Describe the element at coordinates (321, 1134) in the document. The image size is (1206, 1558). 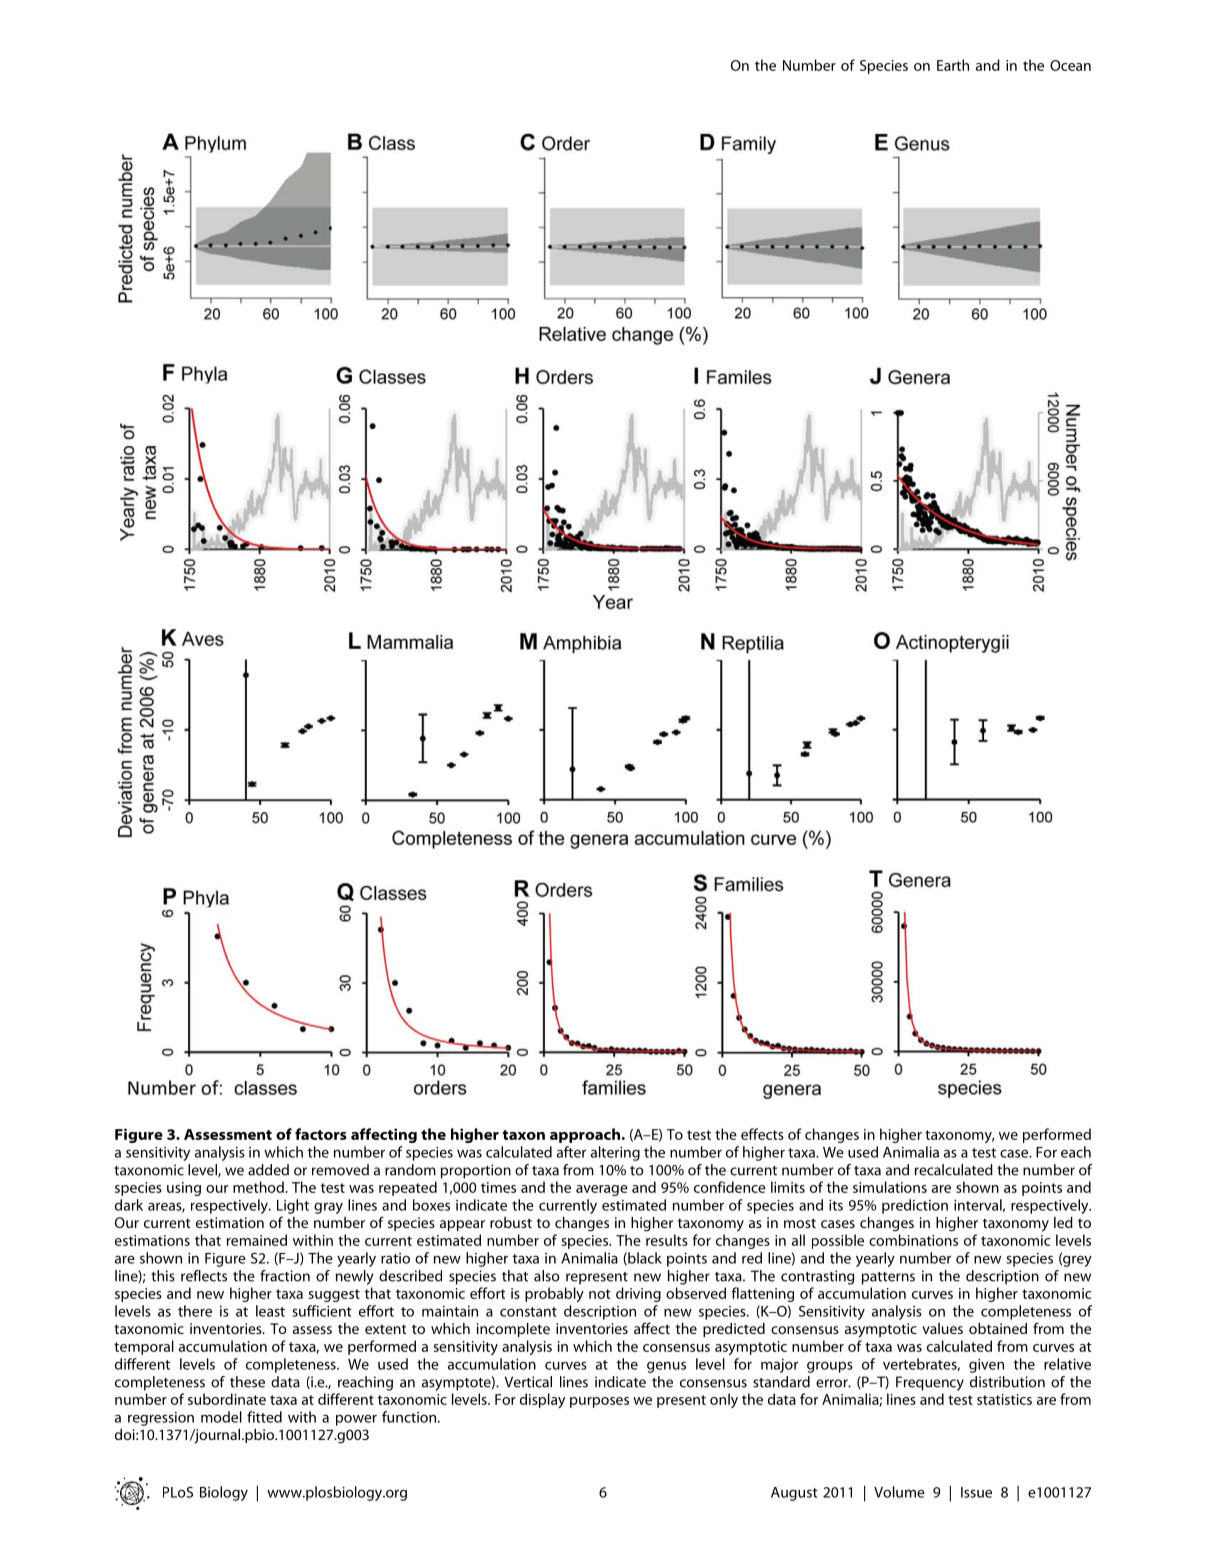
I see `factors` at that location.
